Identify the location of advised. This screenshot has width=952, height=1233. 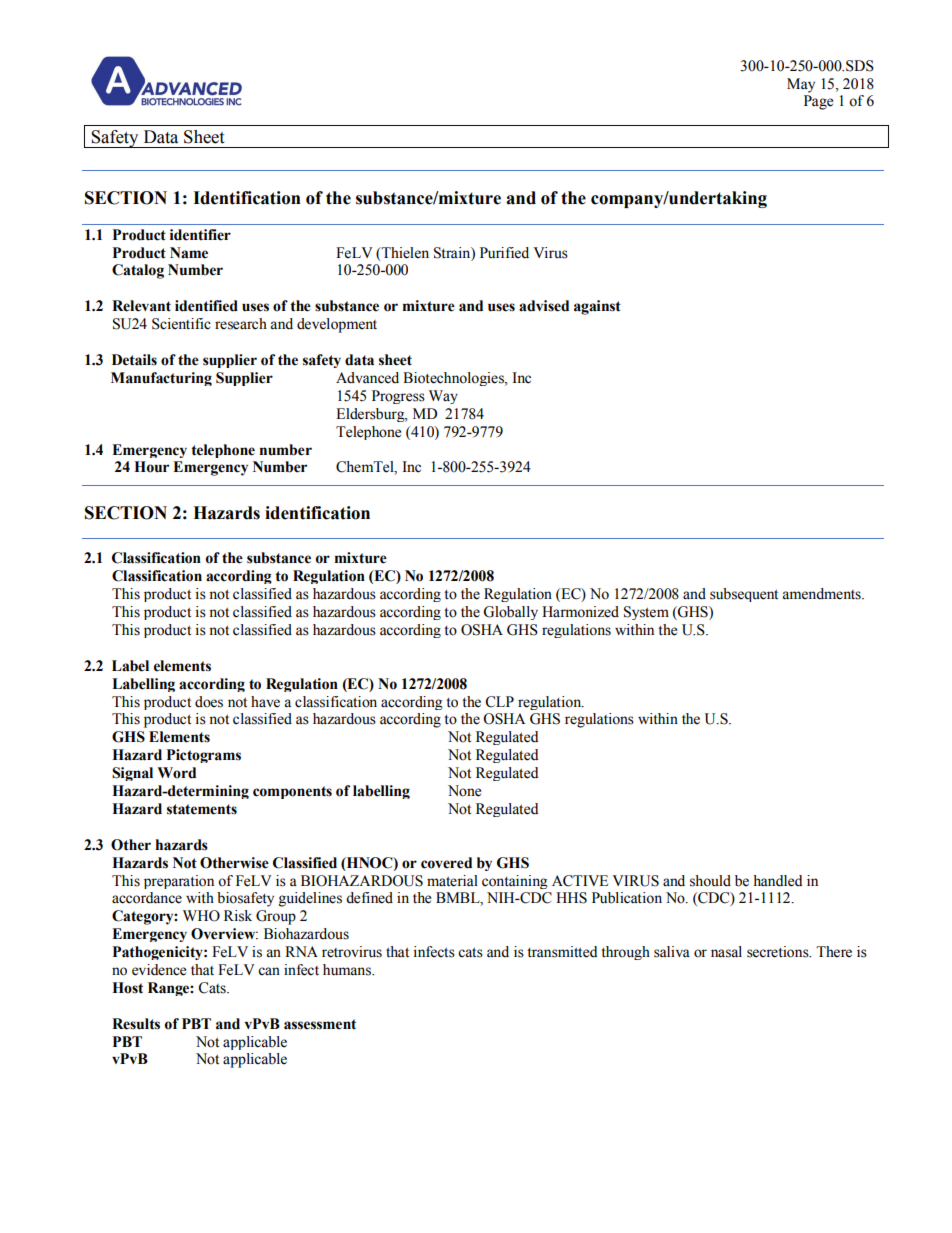
(544, 306).
